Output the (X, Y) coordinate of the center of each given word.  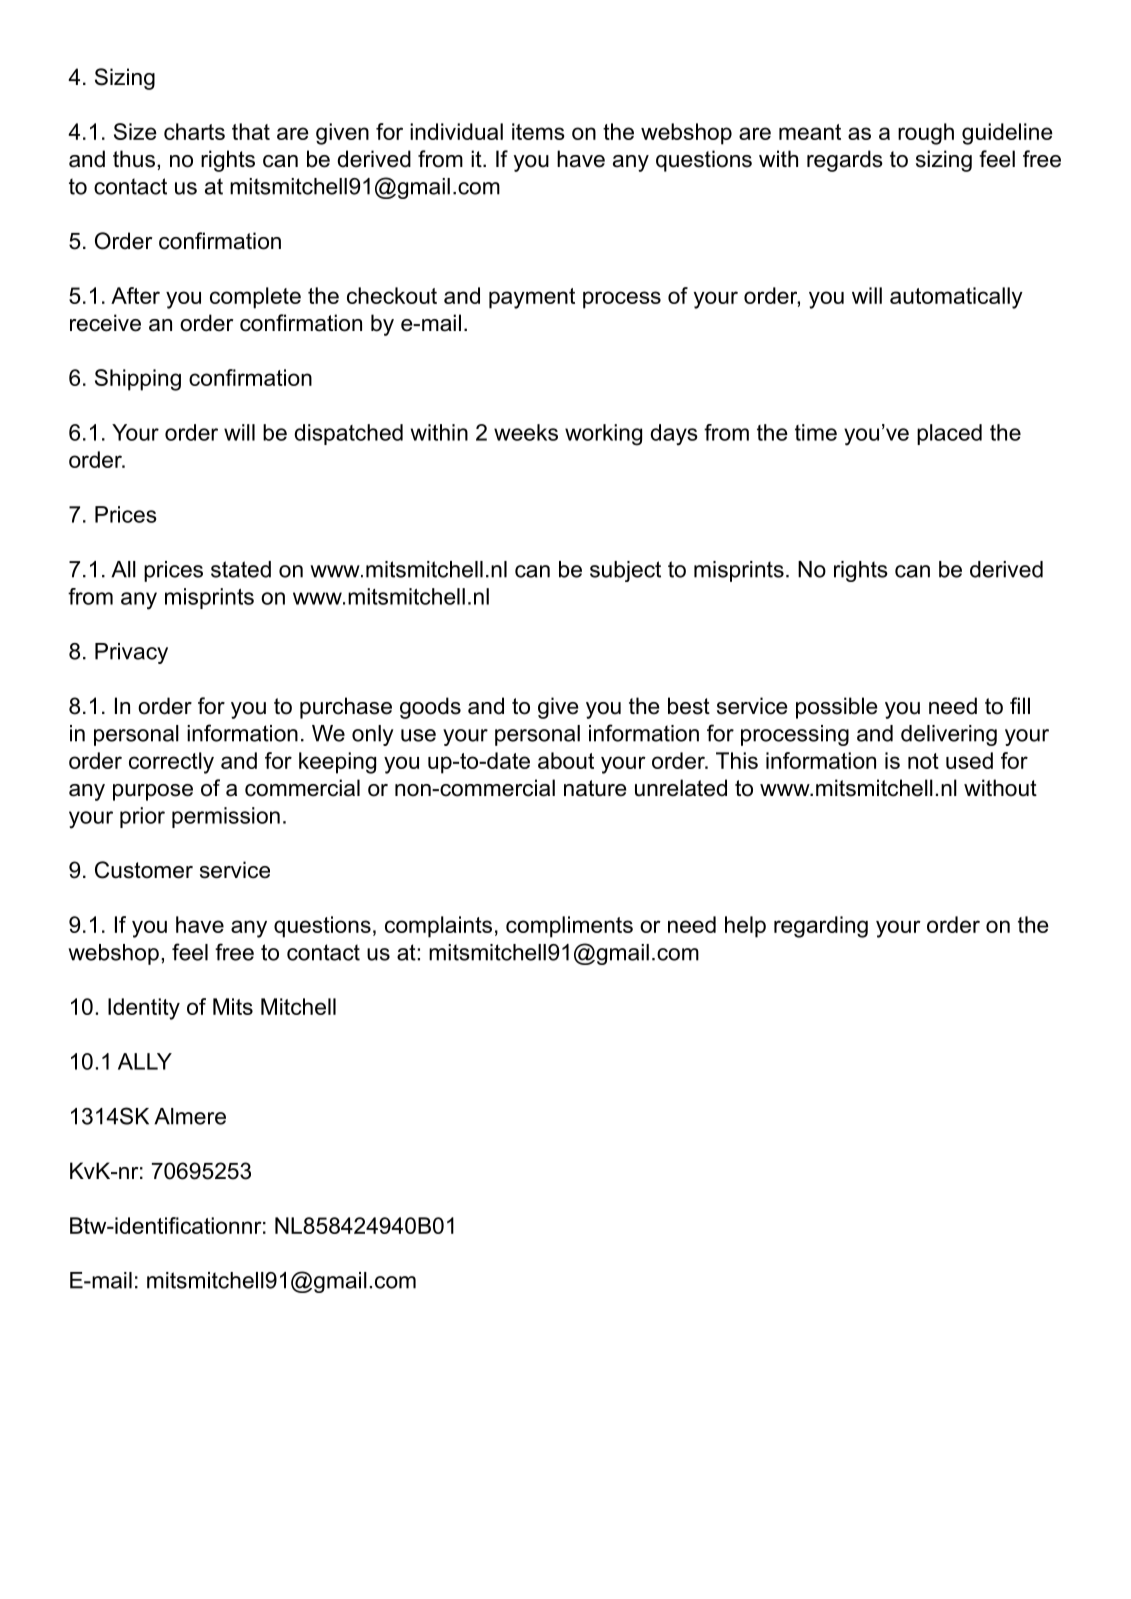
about (566, 760)
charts (194, 131)
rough (926, 134)
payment (532, 298)
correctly (171, 763)
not (923, 761)
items (538, 131)
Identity (144, 1009)
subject (625, 571)
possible (837, 708)
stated (241, 569)
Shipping (138, 380)
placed (949, 434)
